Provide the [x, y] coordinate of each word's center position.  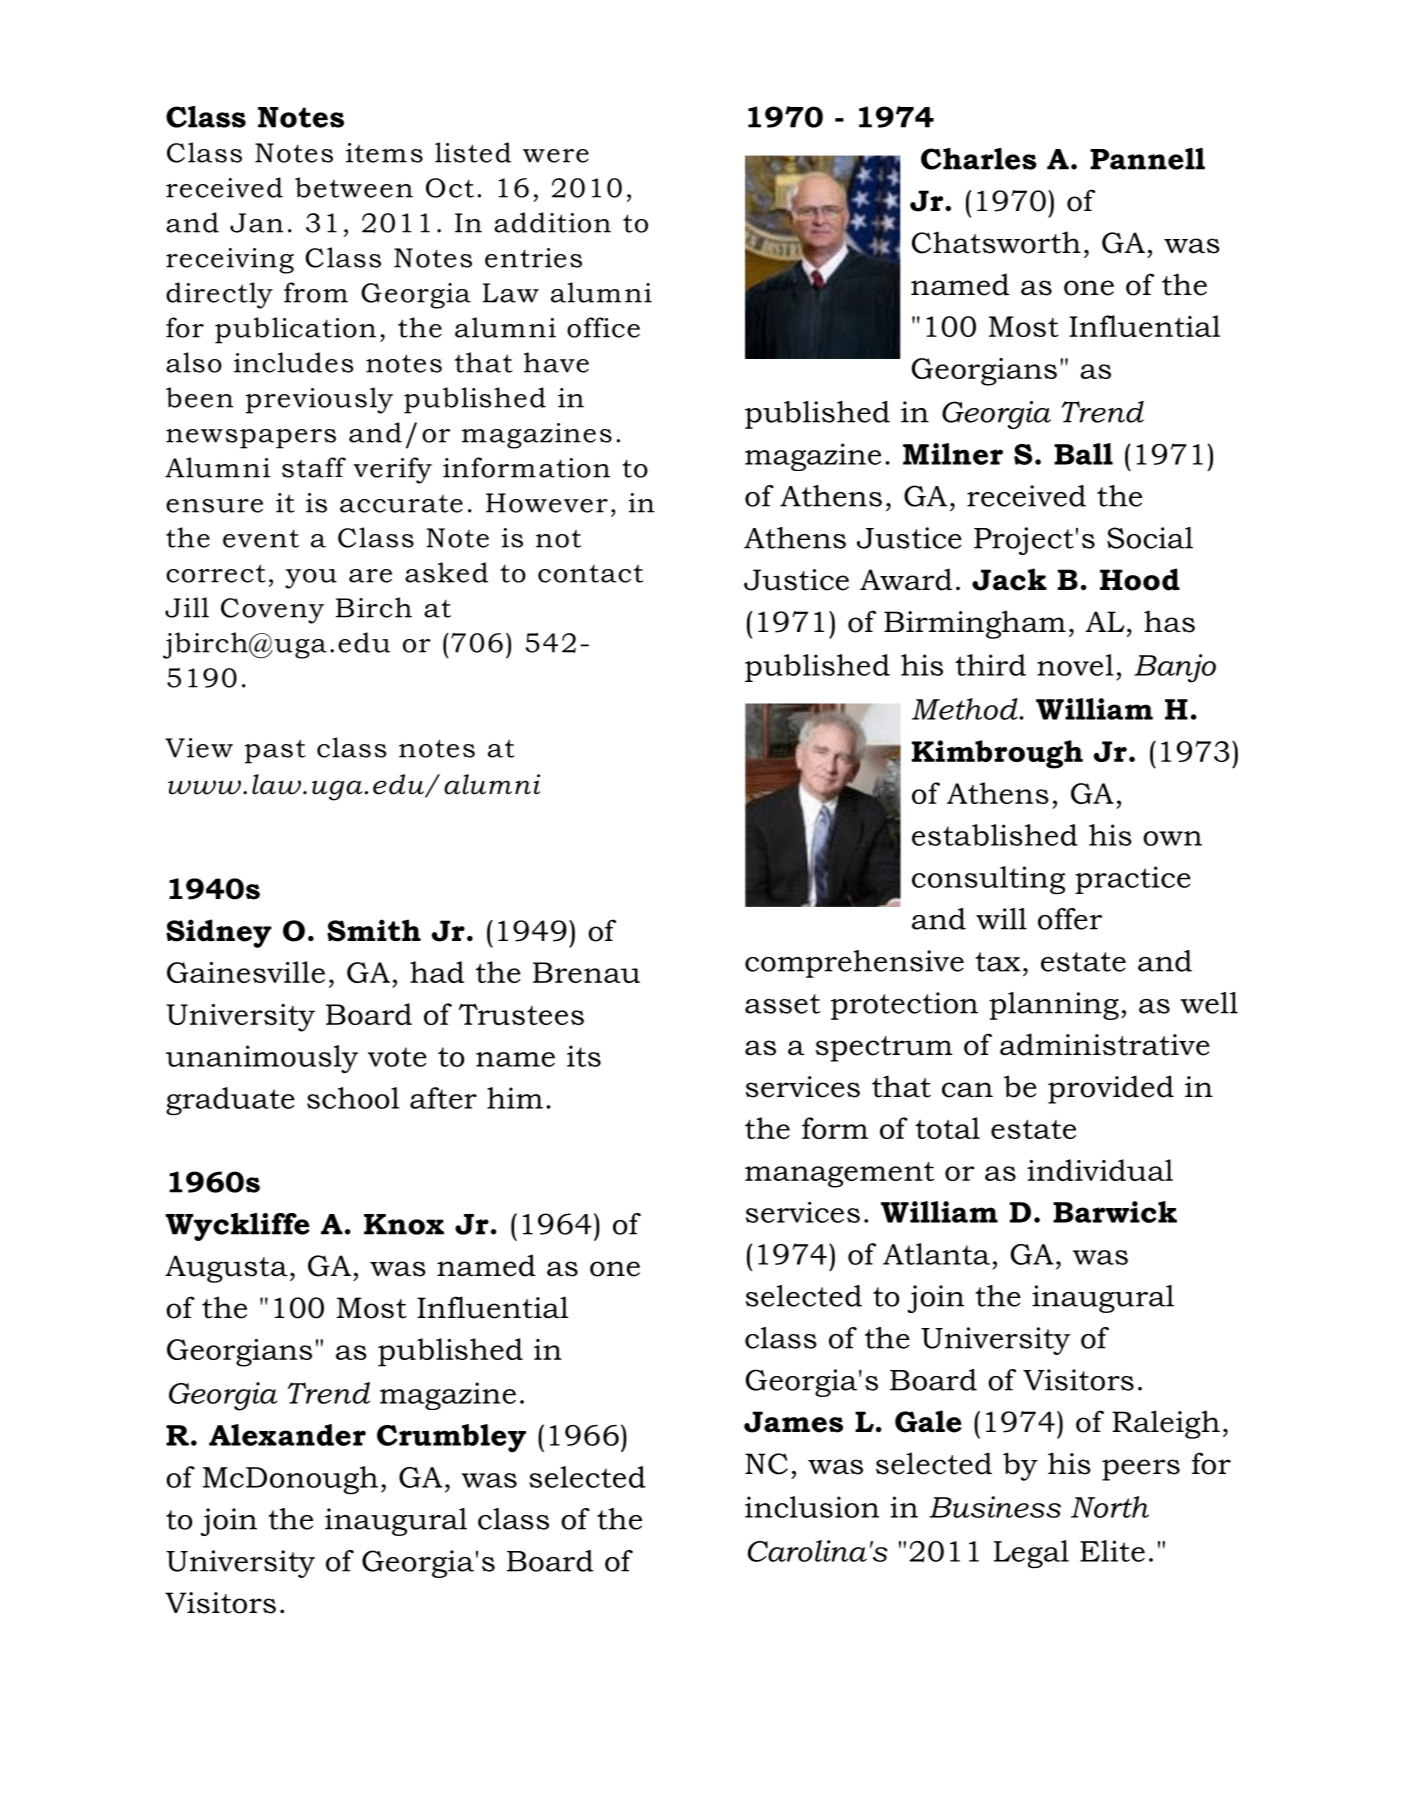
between [354, 187]
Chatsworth [996, 242]
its [584, 1056]
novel [1075, 665]
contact [590, 573]
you [311, 579]
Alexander [287, 1435]
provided [1111, 1089]
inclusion [812, 1507]
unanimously [262, 1059]
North [1110, 1507]
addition [552, 222]
